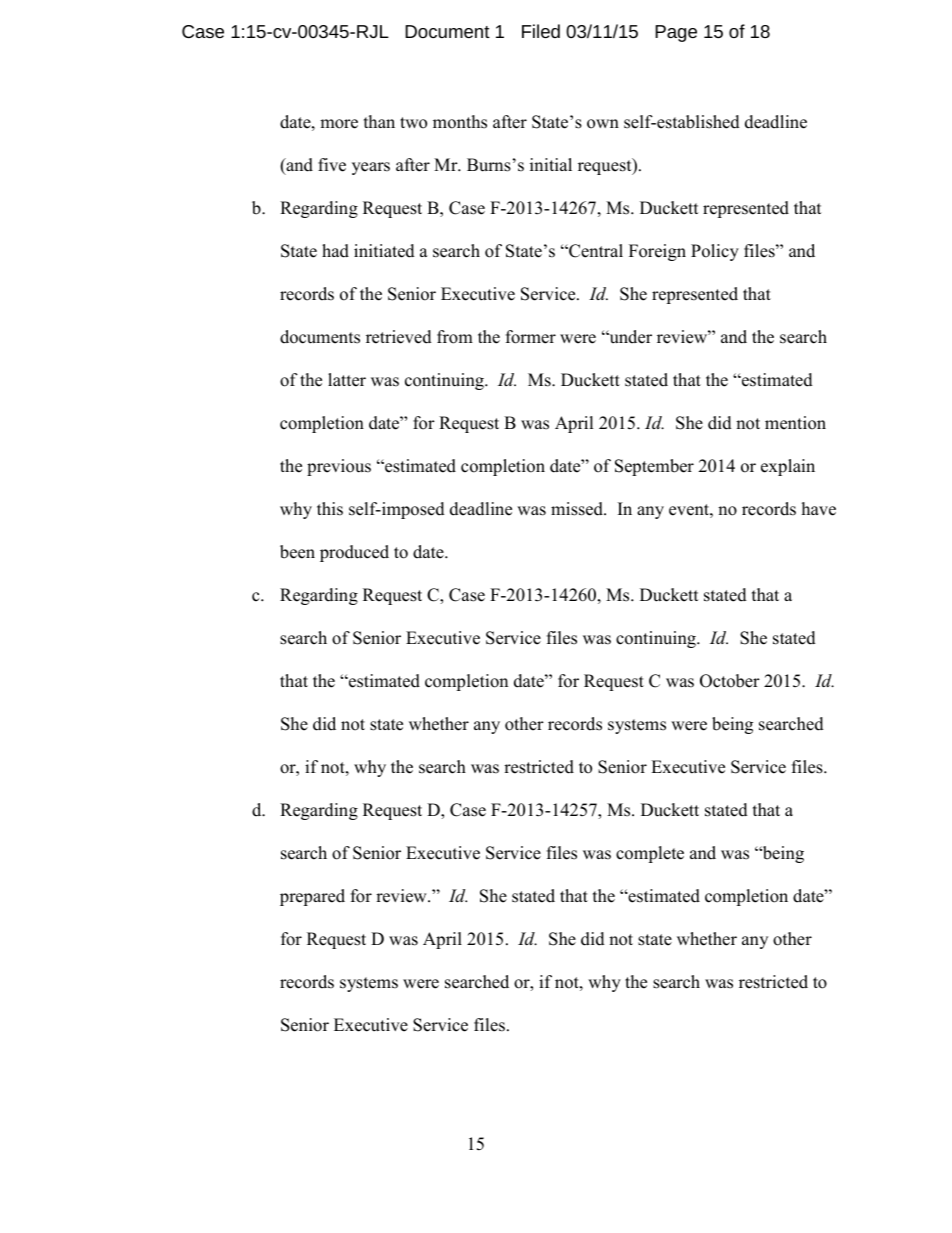 This screenshot has width=952, height=1233. I want to click on October, so click(730, 681).
